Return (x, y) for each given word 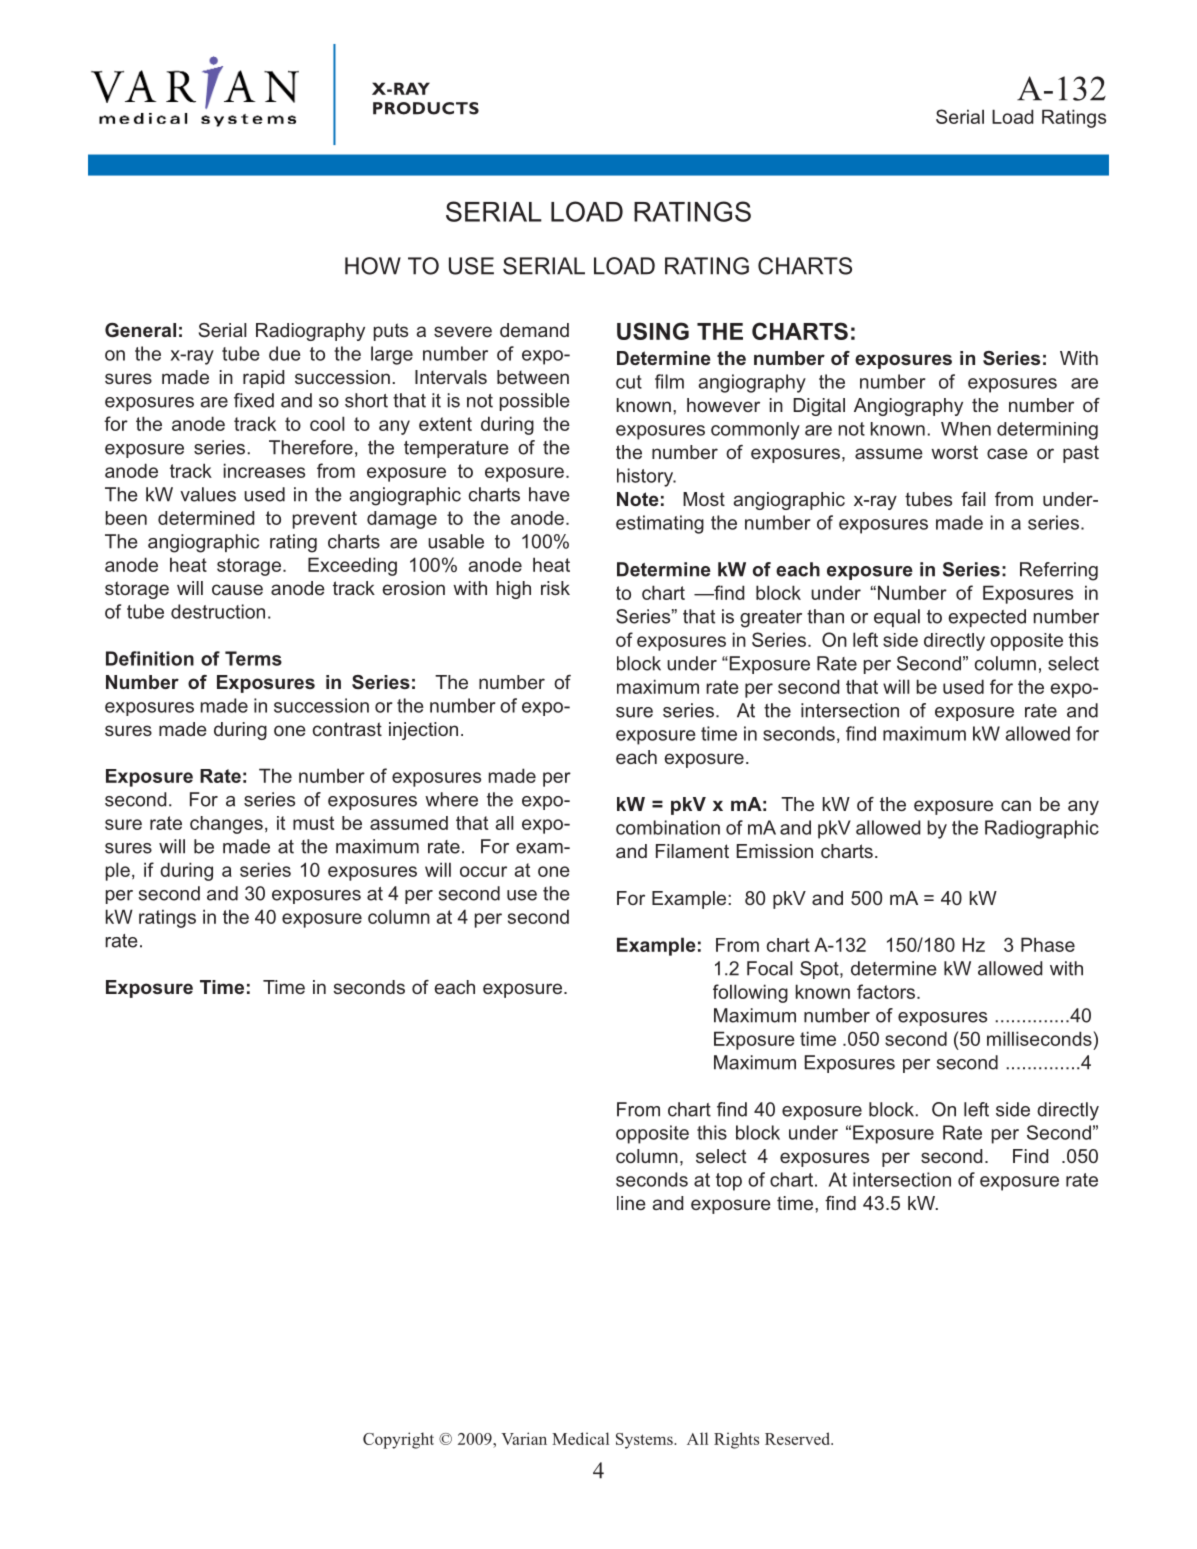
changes (226, 825)
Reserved (799, 1438)
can (1016, 805)
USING (653, 331)
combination (668, 827)
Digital (819, 407)
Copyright (398, 1440)
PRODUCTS (426, 108)
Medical (580, 1438)
